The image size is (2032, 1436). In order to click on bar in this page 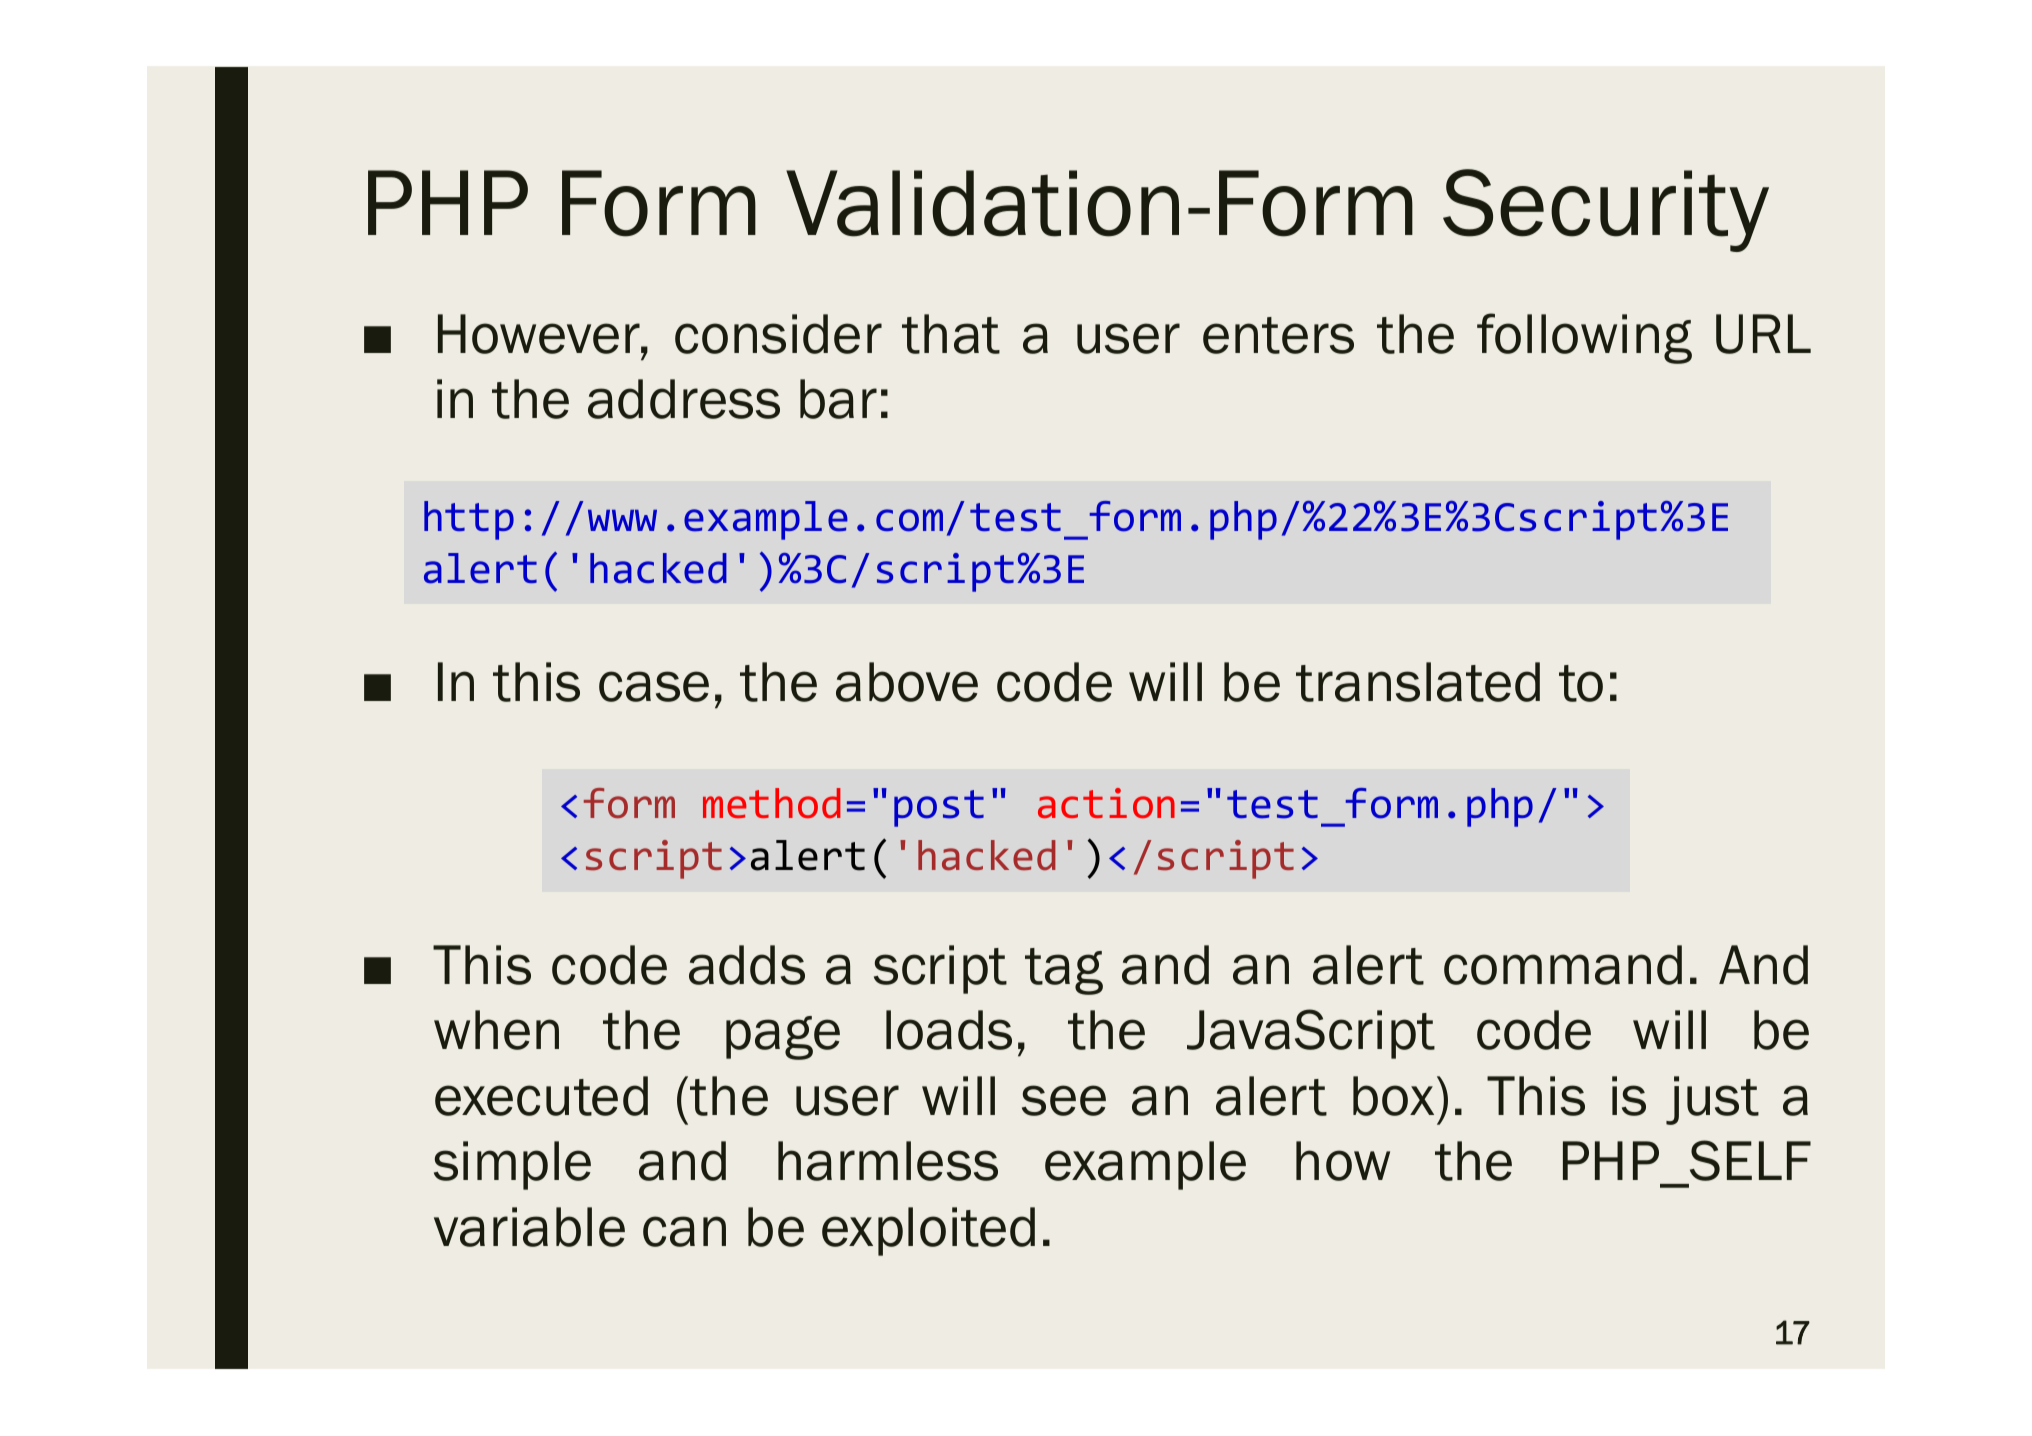, I will do `click(838, 399)`.
